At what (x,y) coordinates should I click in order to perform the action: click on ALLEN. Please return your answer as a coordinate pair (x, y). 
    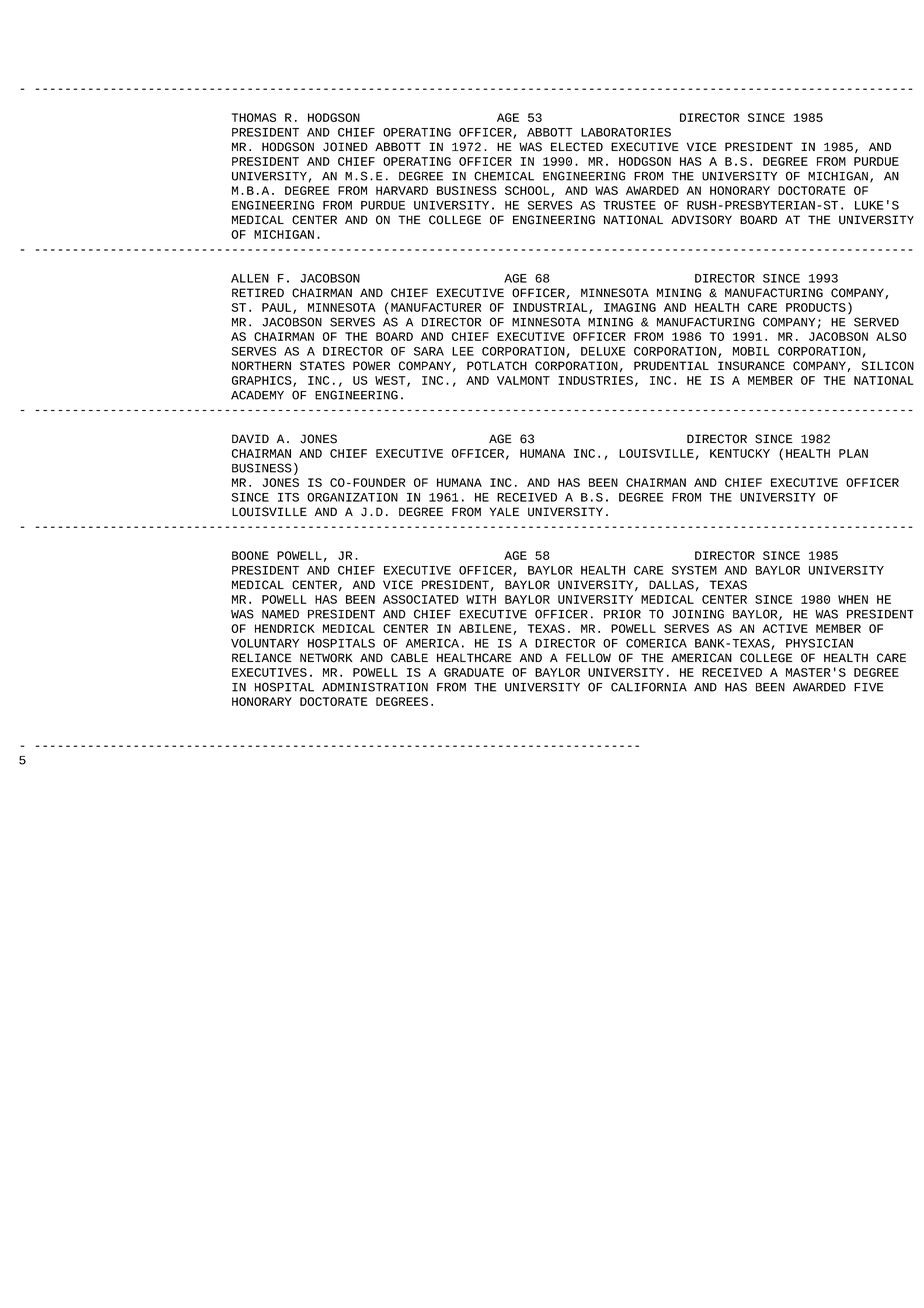
    Looking at the image, I should click on (250, 278).
